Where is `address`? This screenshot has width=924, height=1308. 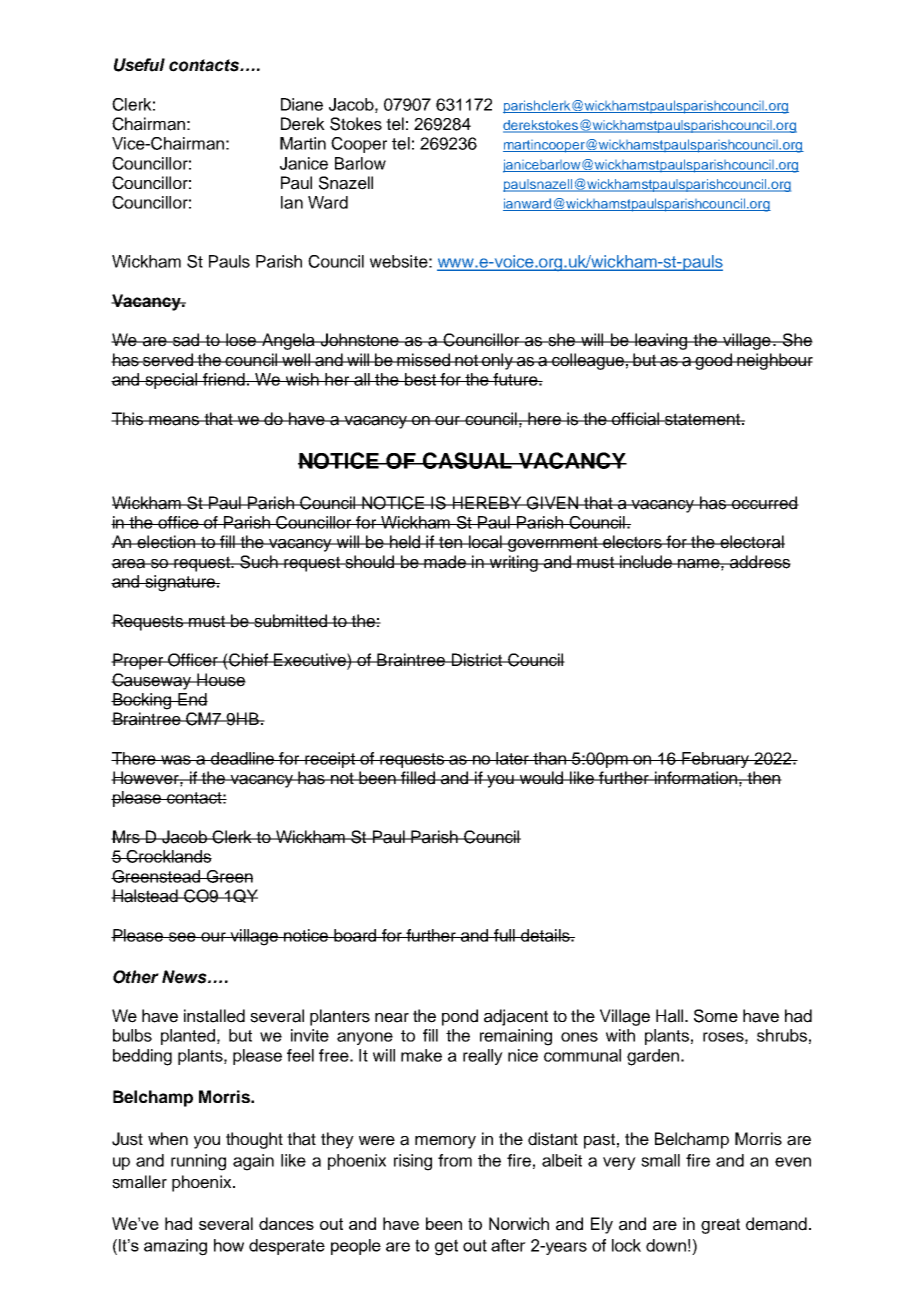 address is located at coordinates (759, 562).
